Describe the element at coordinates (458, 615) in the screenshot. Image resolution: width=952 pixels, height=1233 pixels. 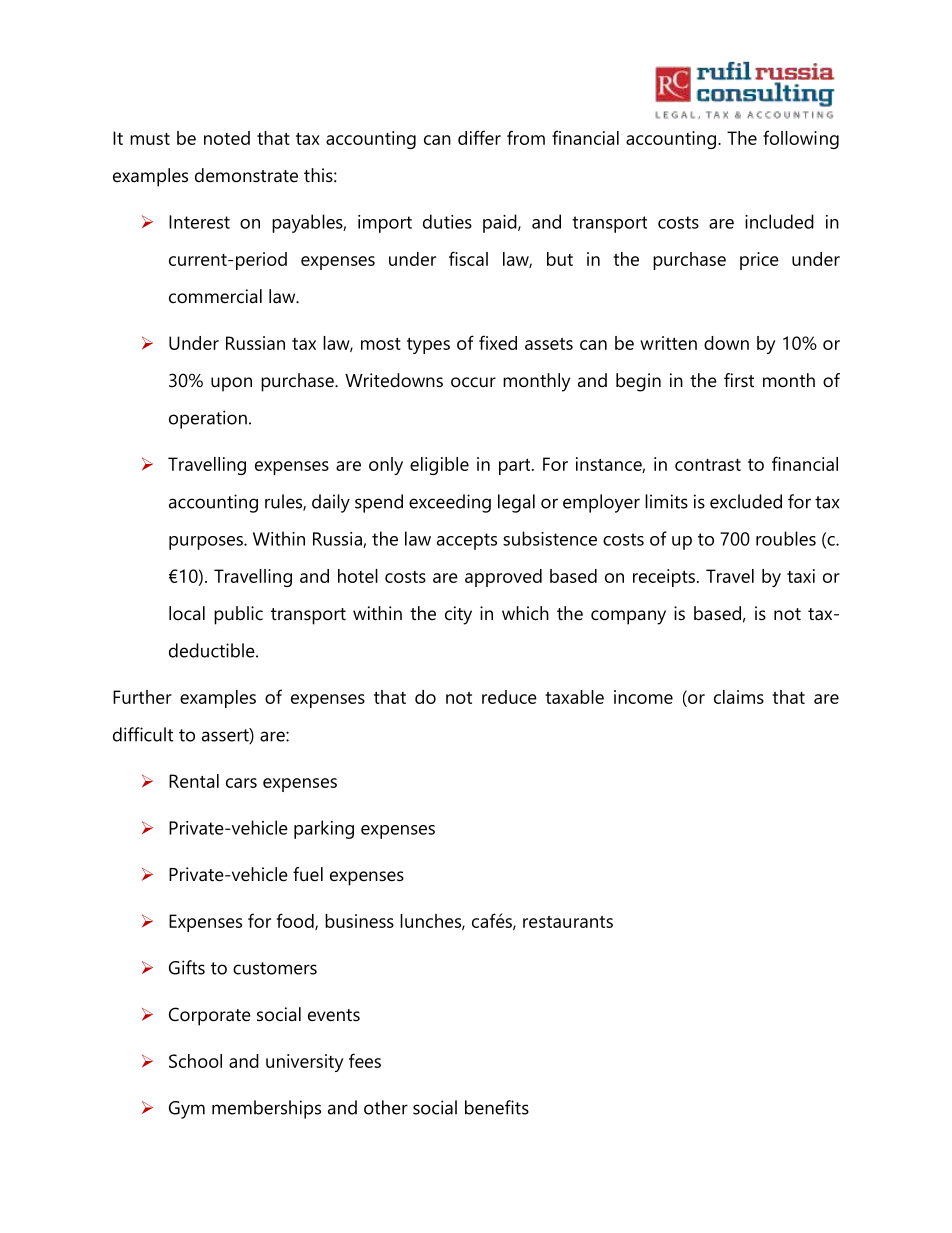
I see `city` at that location.
